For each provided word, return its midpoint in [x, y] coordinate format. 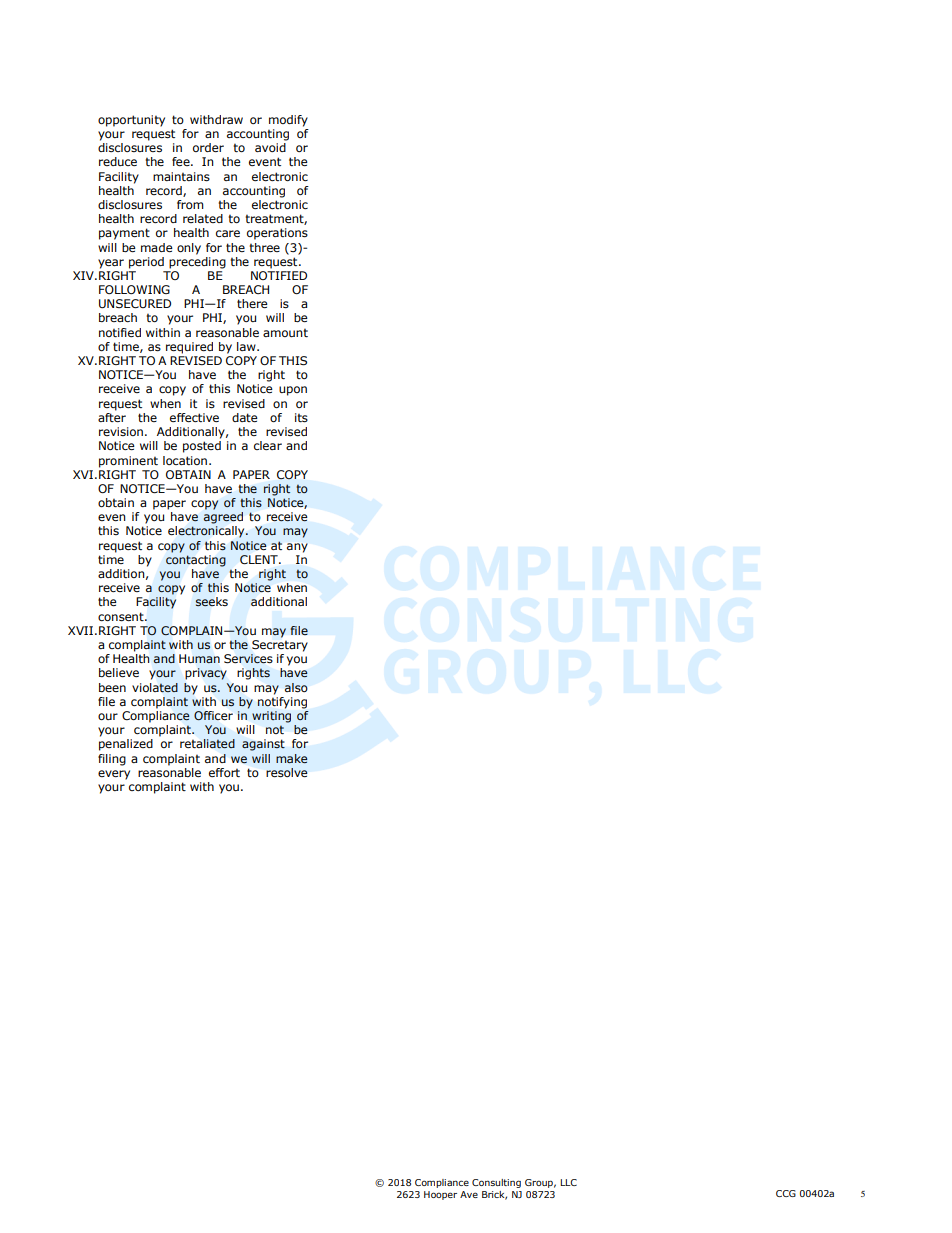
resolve [286, 772]
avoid [270, 147]
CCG [786, 1193]
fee [182, 161]
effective [194, 417]
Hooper [440, 1195]
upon [293, 391]
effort [224, 772]
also [296, 687]
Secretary [280, 646]
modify [288, 121]
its [301, 418]
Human [199, 658]
